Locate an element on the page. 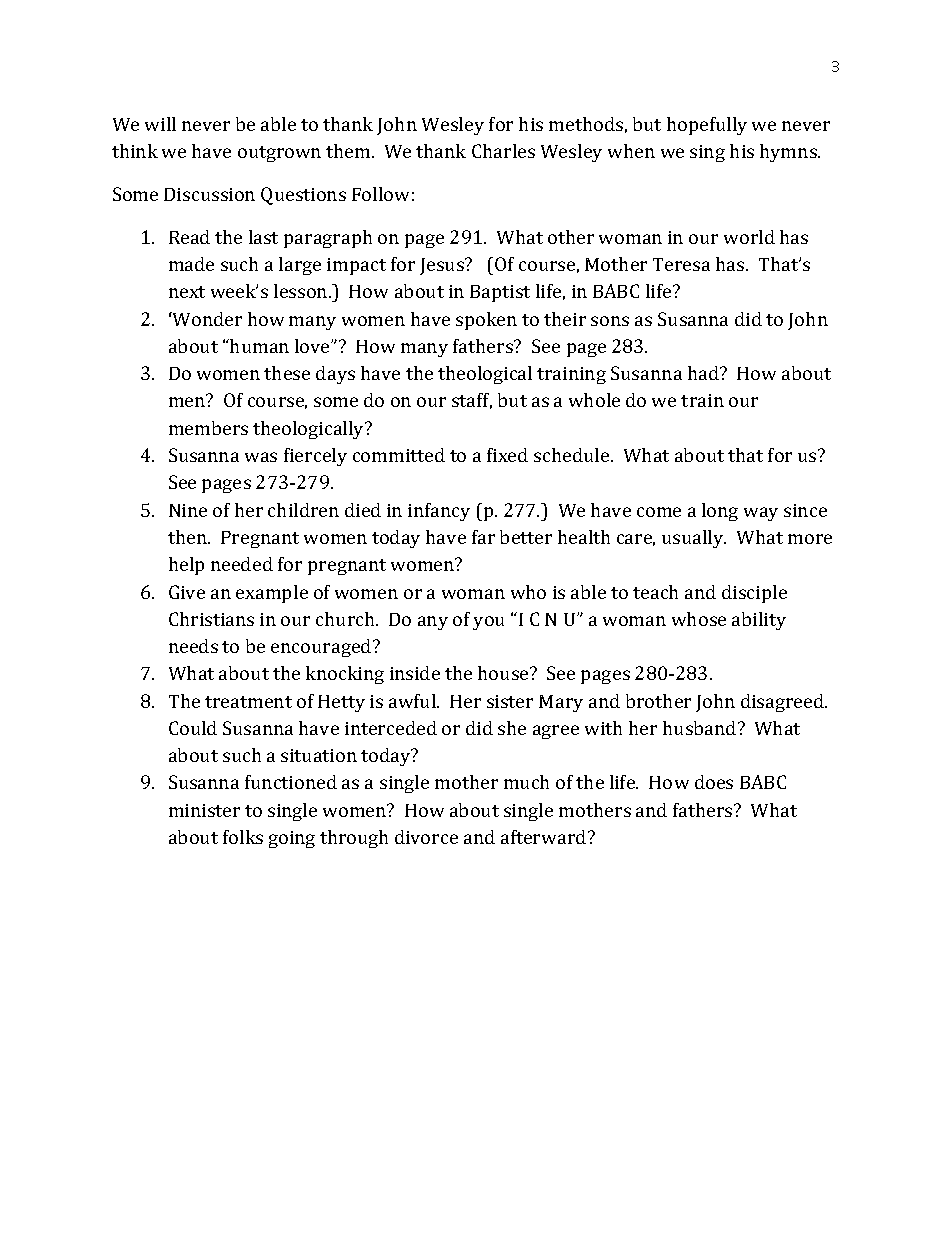 The width and height of the image is (952, 1233). does is located at coordinates (714, 782).
